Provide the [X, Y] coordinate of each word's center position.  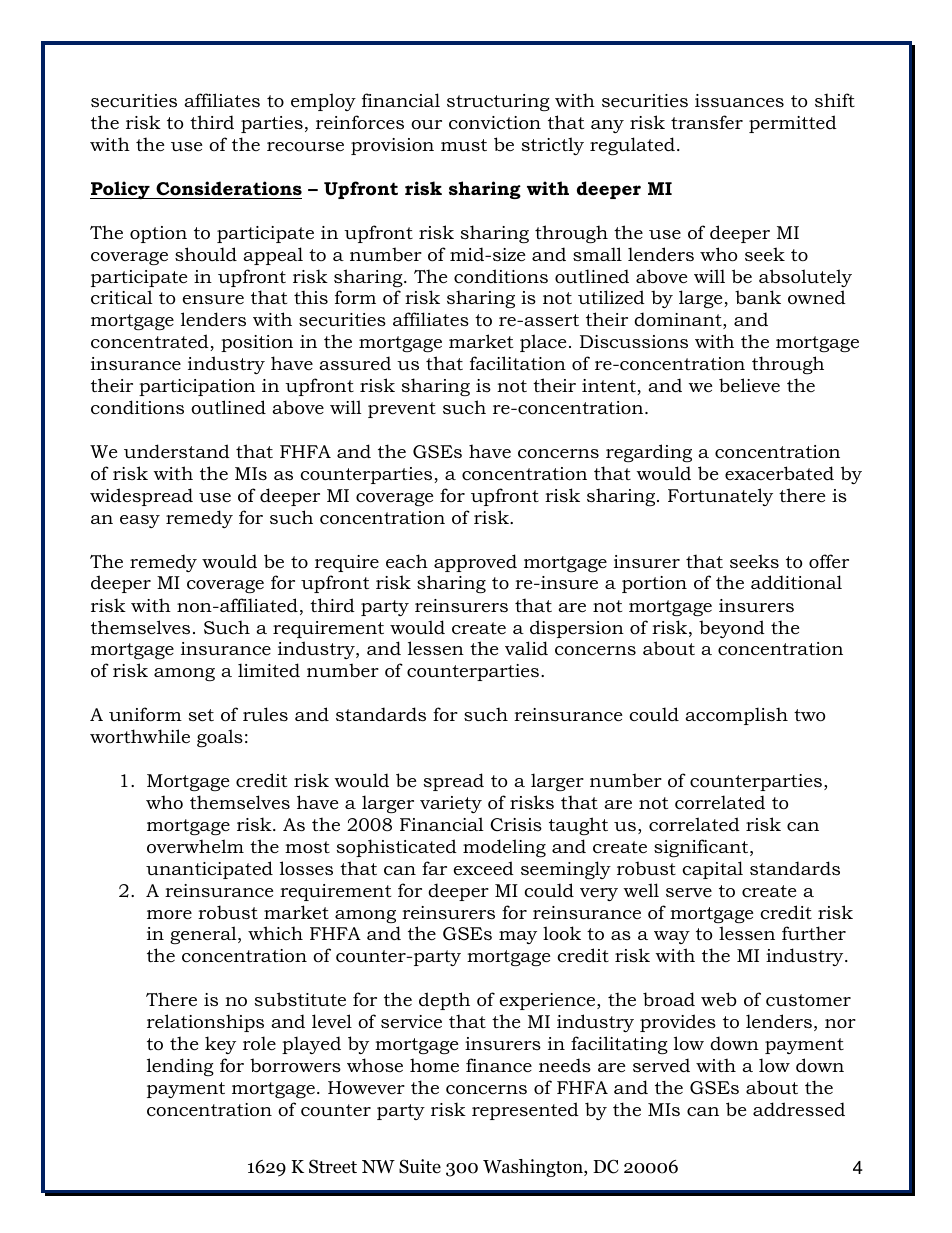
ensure [213, 299]
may [518, 937]
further [814, 933]
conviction [495, 123]
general [204, 935]
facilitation [518, 363]
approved [475, 563]
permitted [793, 124]
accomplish [736, 716]
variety [451, 804]
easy [140, 521]
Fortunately [720, 497]
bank [758, 297]
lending [180, 1067]
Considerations [229, 188]
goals [220, 738]
